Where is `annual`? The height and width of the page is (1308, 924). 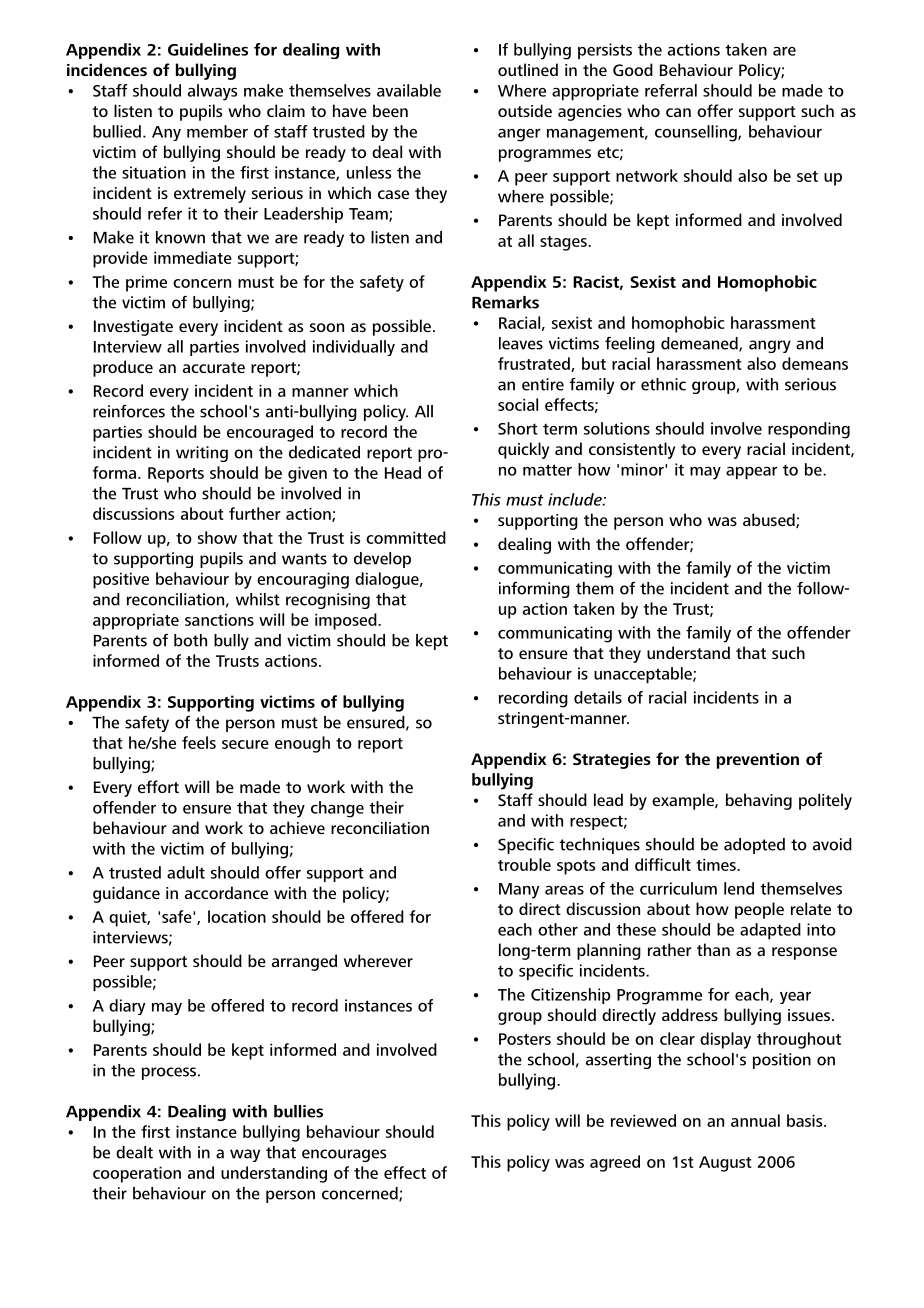 annual is located at coordinates (755, 1120).
